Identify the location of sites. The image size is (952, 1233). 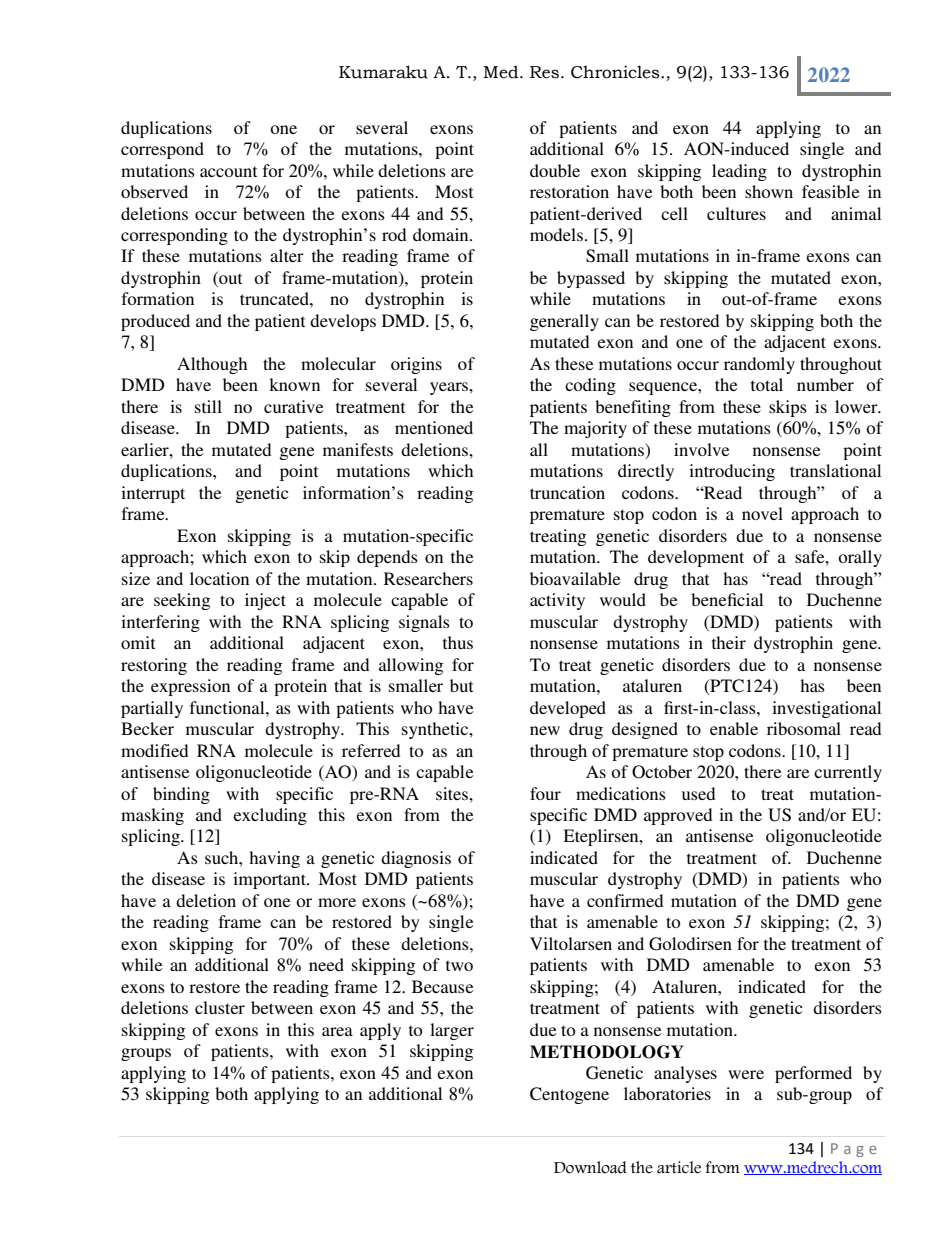
(453, 793).
